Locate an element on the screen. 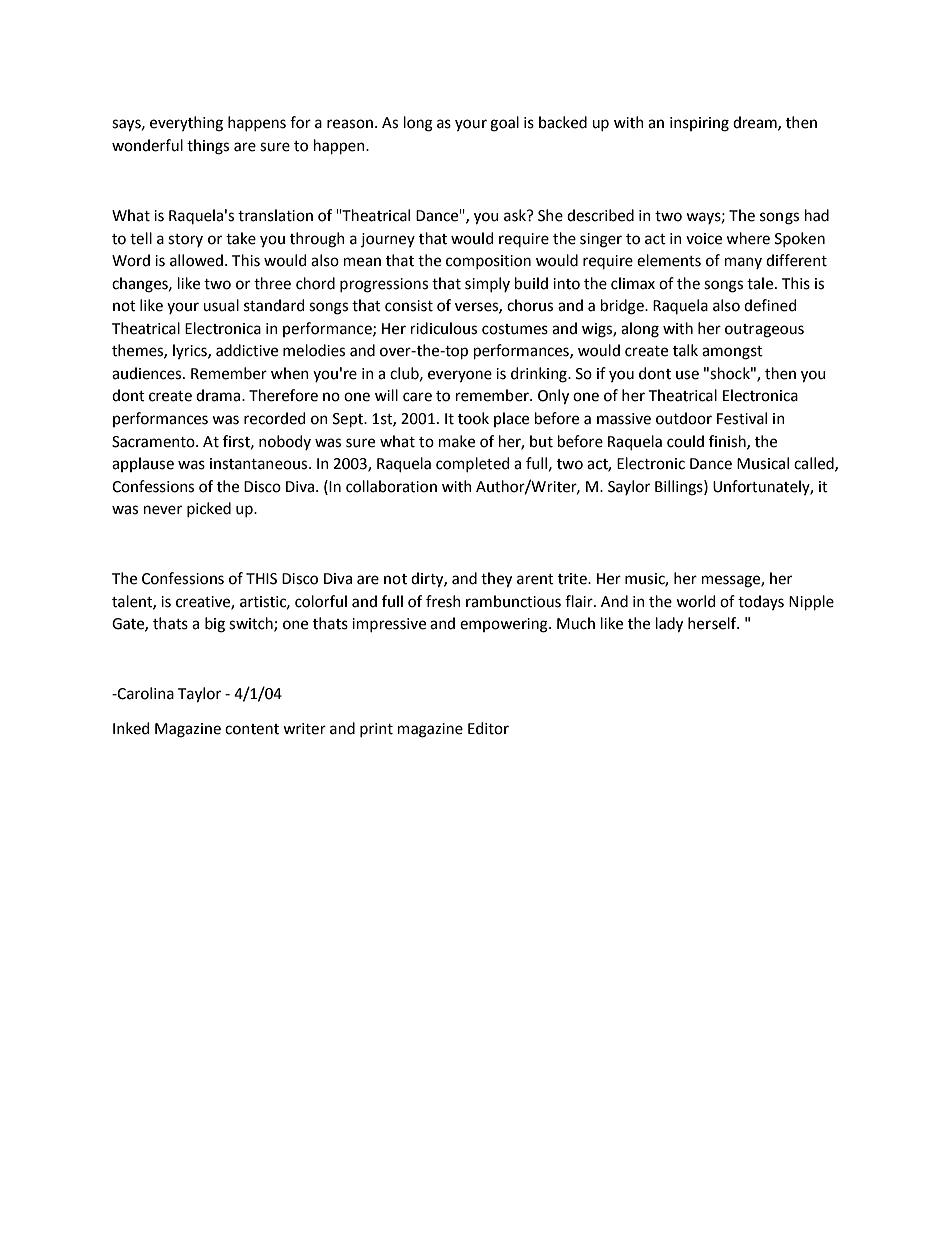 The image size is (952, 1233). Editor is located at coordinates (488, 728).
